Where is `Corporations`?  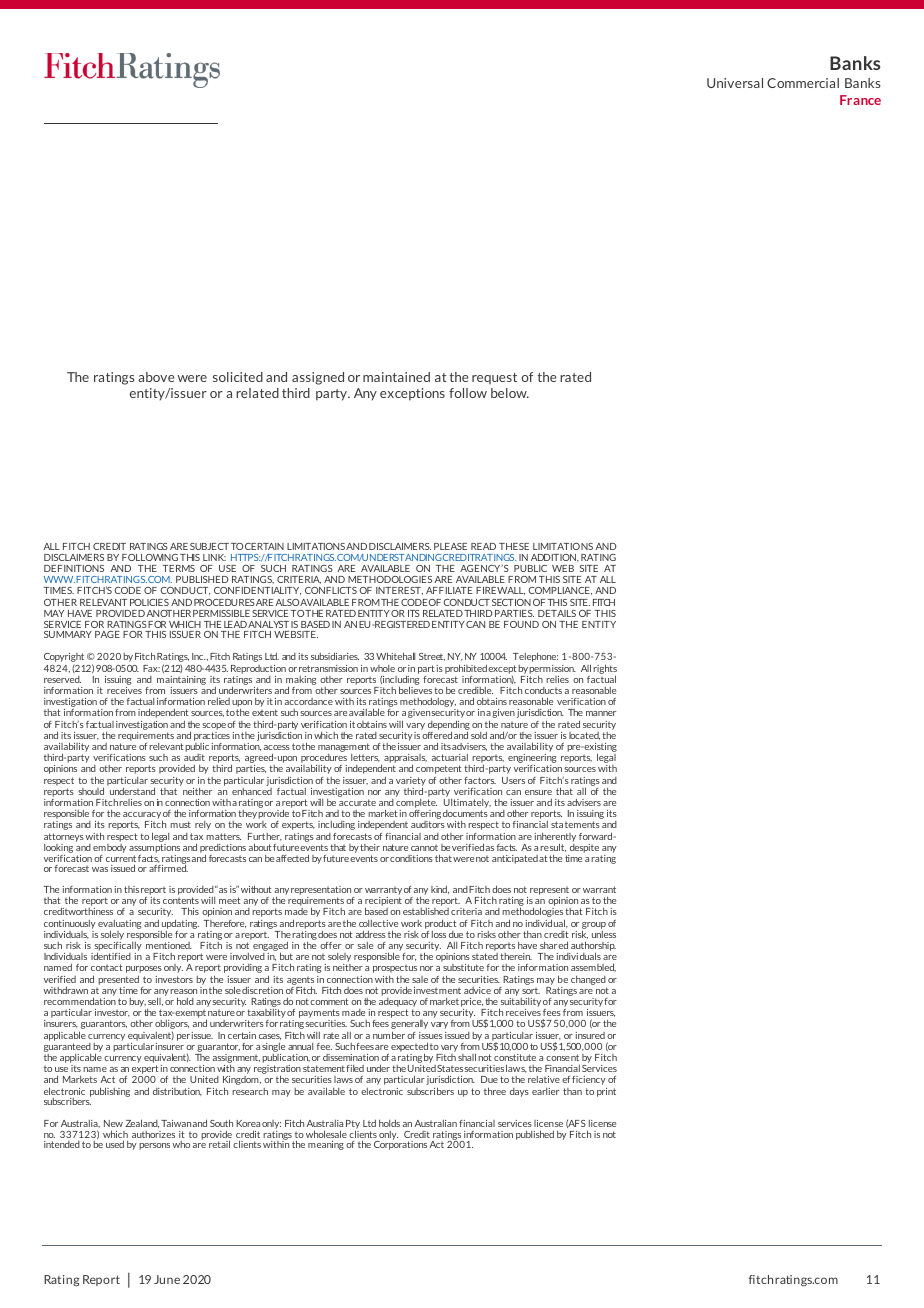
Corporations is located at coordinates (400, 1144).
